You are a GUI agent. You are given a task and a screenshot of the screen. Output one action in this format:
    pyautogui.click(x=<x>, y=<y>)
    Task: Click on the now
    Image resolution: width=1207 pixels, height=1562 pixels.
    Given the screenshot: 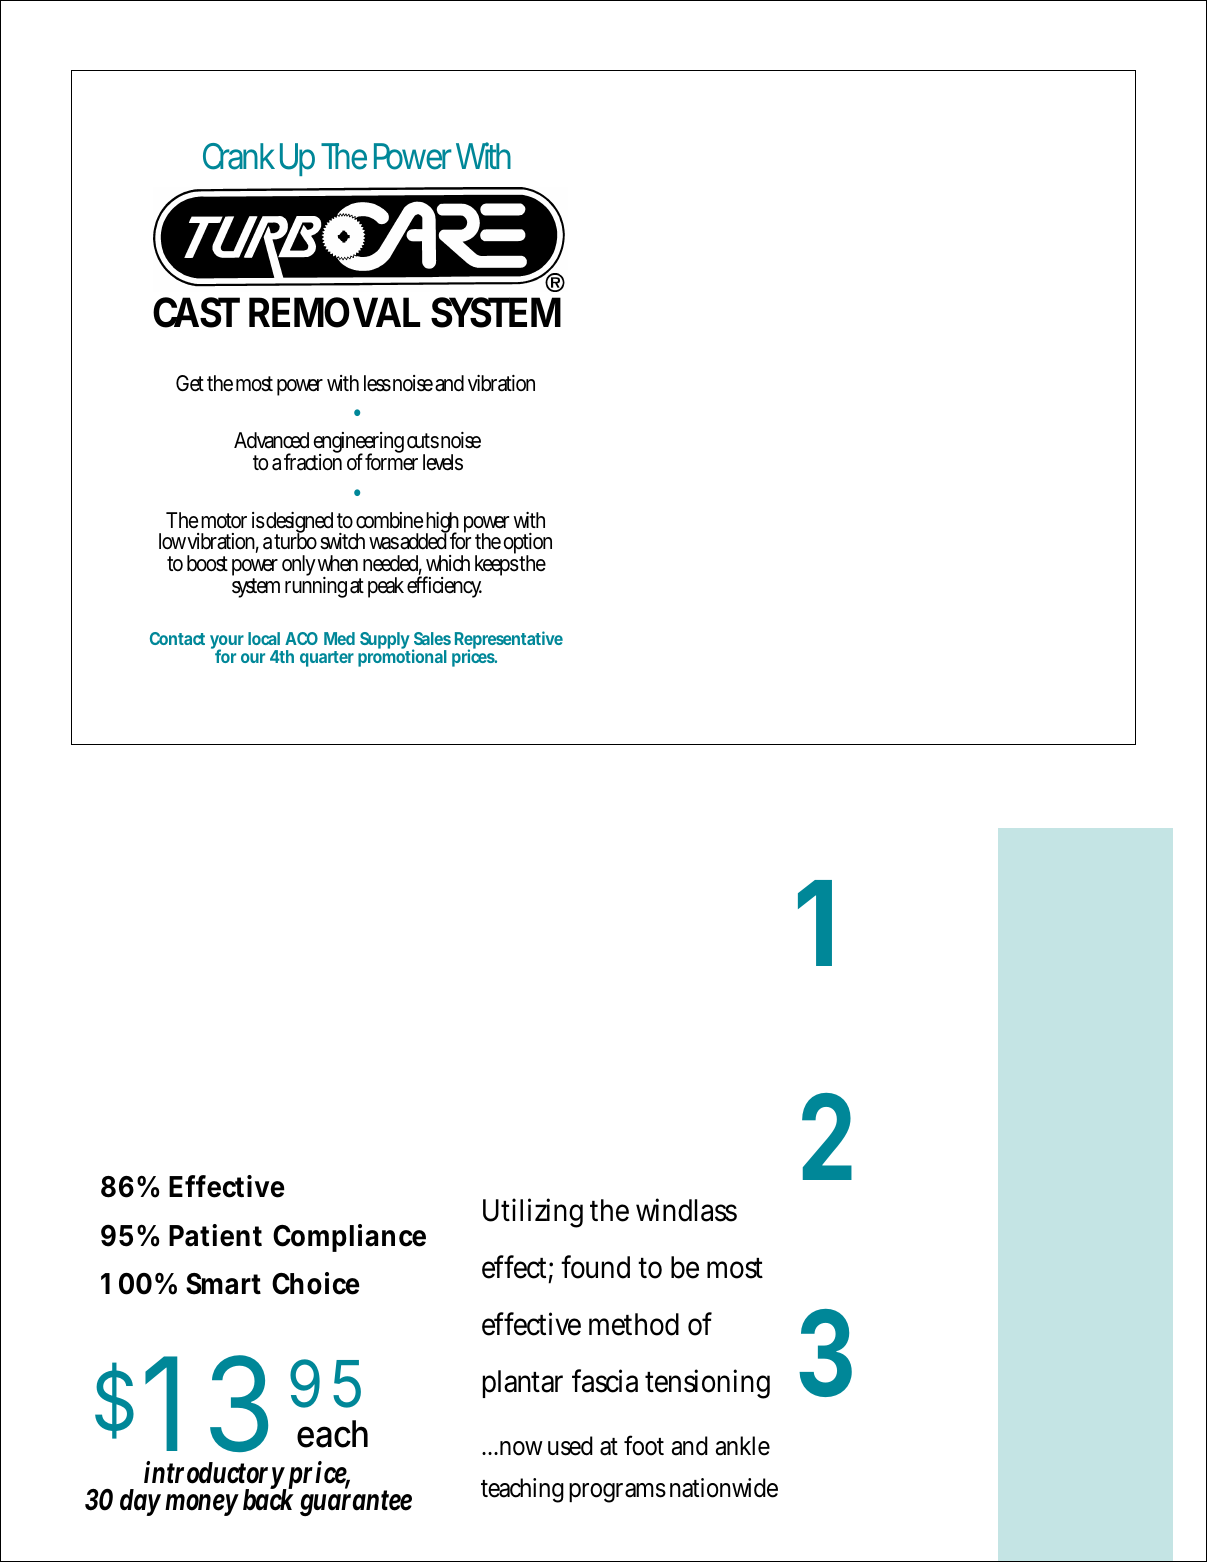 What is the action you would take?
    pyautogui.click(x=520, y=1448)
